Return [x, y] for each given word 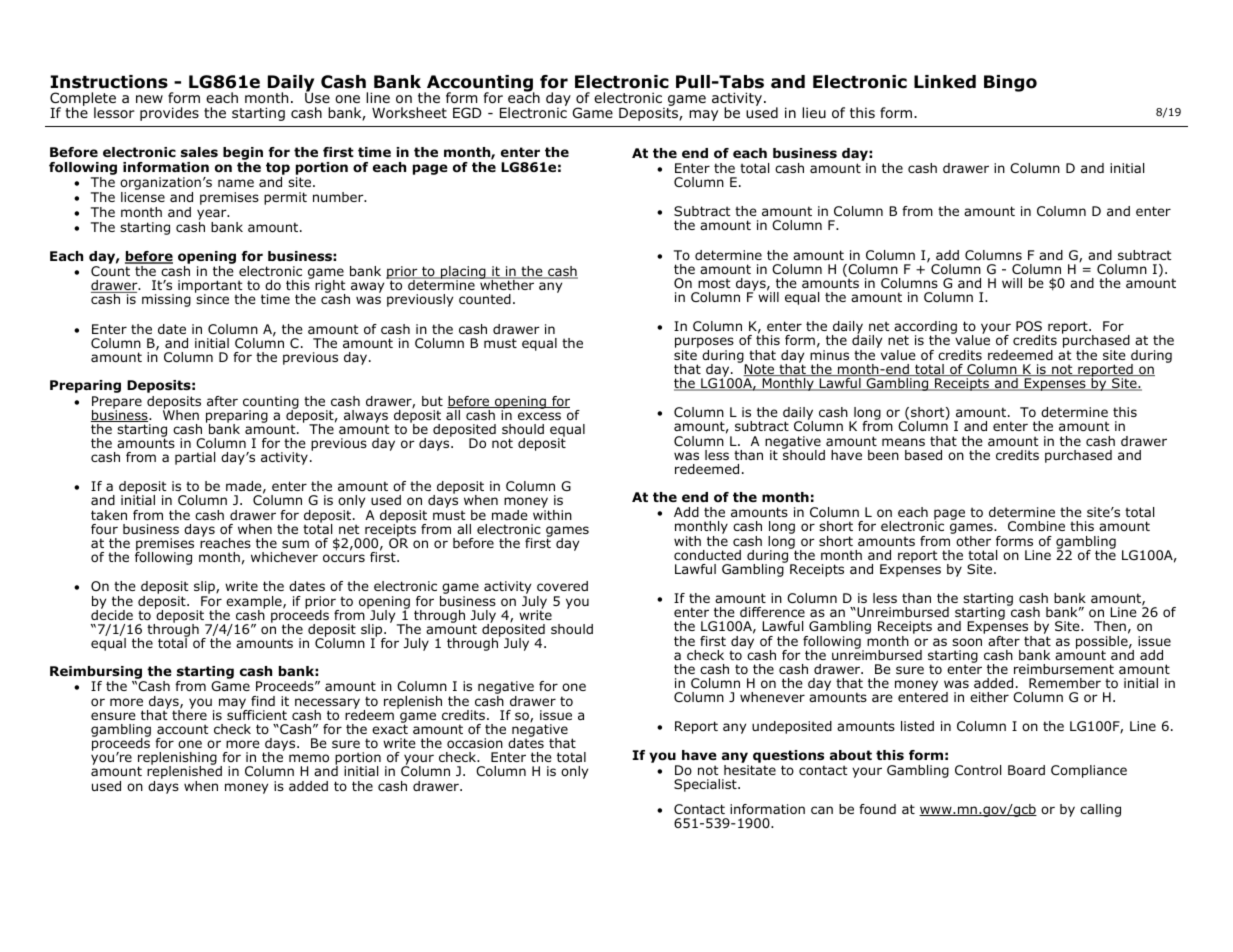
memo [309, 758]
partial [195, 458]
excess [539, 416]
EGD [467, 112]
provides [169, 114]
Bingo [1010, 83]
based [923, 455]
